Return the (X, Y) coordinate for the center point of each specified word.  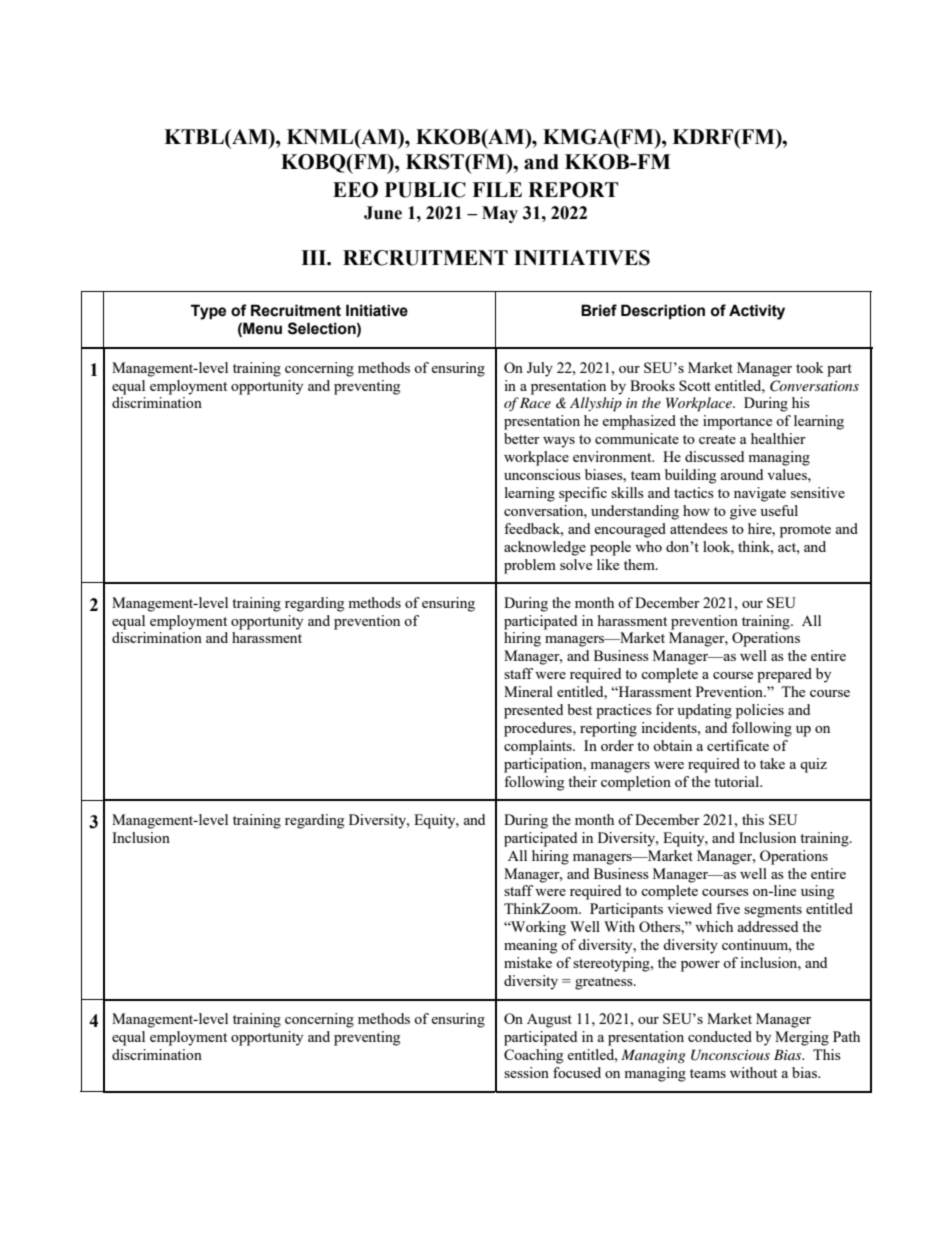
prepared (784, 675)
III (314, 257)
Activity (757, 312)
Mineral (528, 691)
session (526, 1072)
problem (530, 566)
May (500, 214)
